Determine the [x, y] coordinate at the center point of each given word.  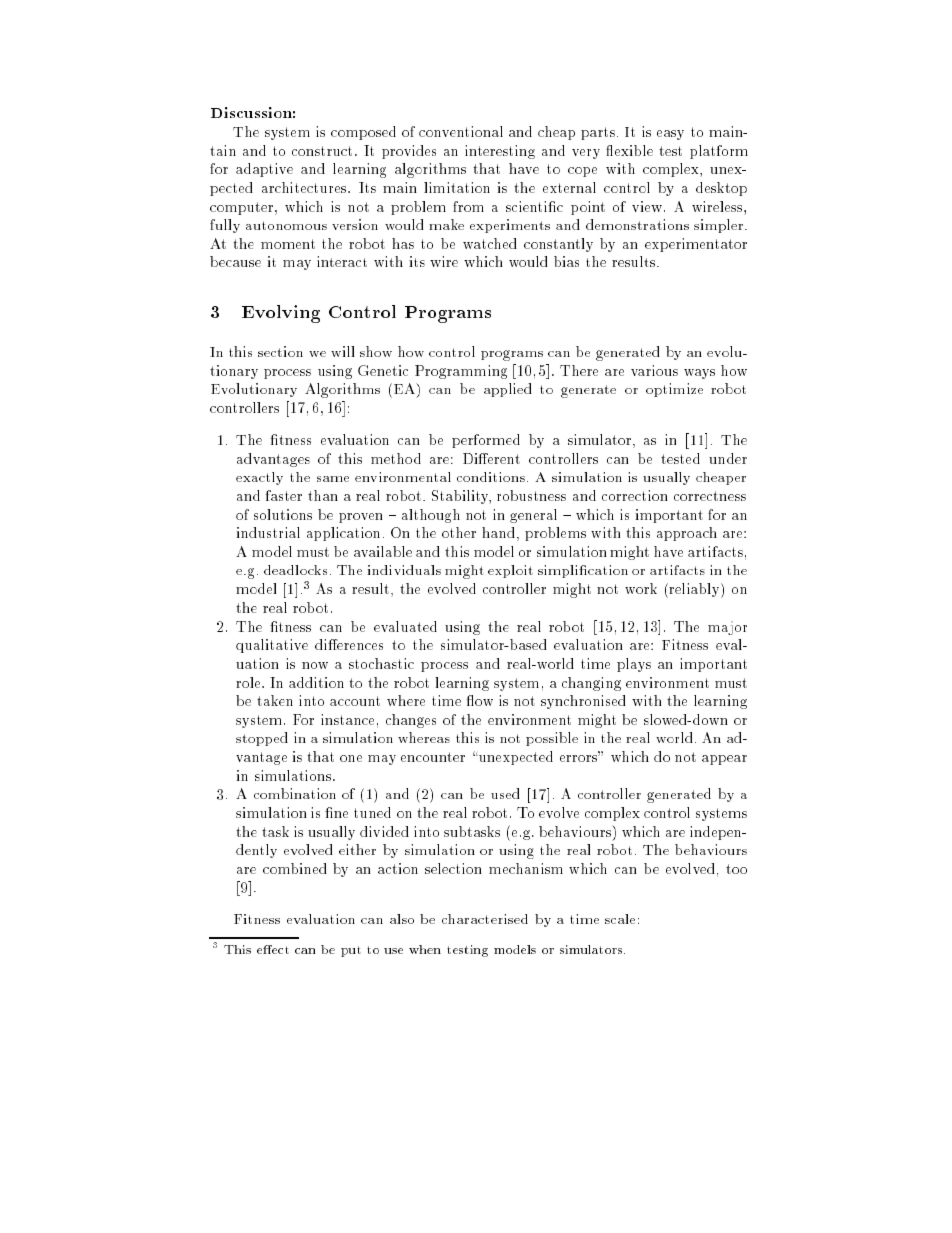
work [641, 588]
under [728, 458]
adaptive [264, 170]
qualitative [272, 646]
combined [295, 868]
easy [670, 135]
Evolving [281, 314]
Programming [461, 372]
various [654, 370]
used [505, 793]
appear [724, 760]
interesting [500, 152]
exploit [510, 571]
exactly [259, 478]
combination [295, 793]
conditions [491, 477]
